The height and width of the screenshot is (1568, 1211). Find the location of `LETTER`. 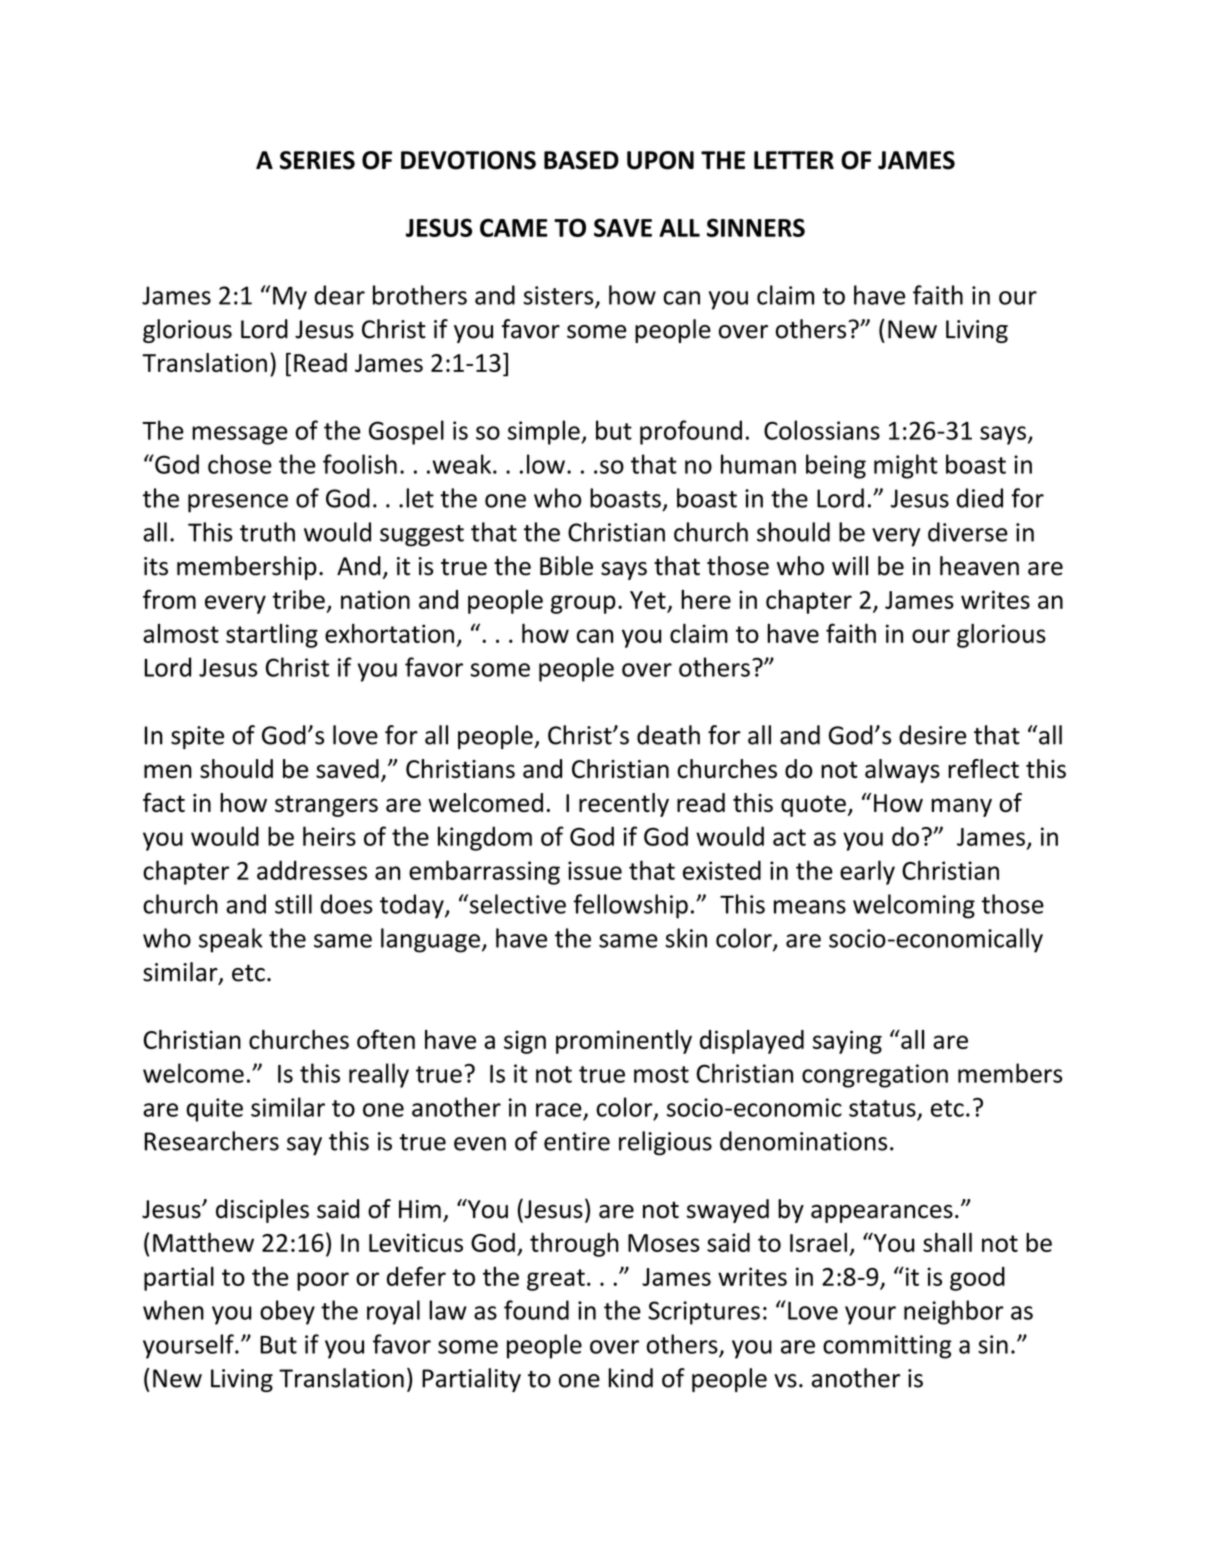

LETTER is located at coordinates (794, 160).
